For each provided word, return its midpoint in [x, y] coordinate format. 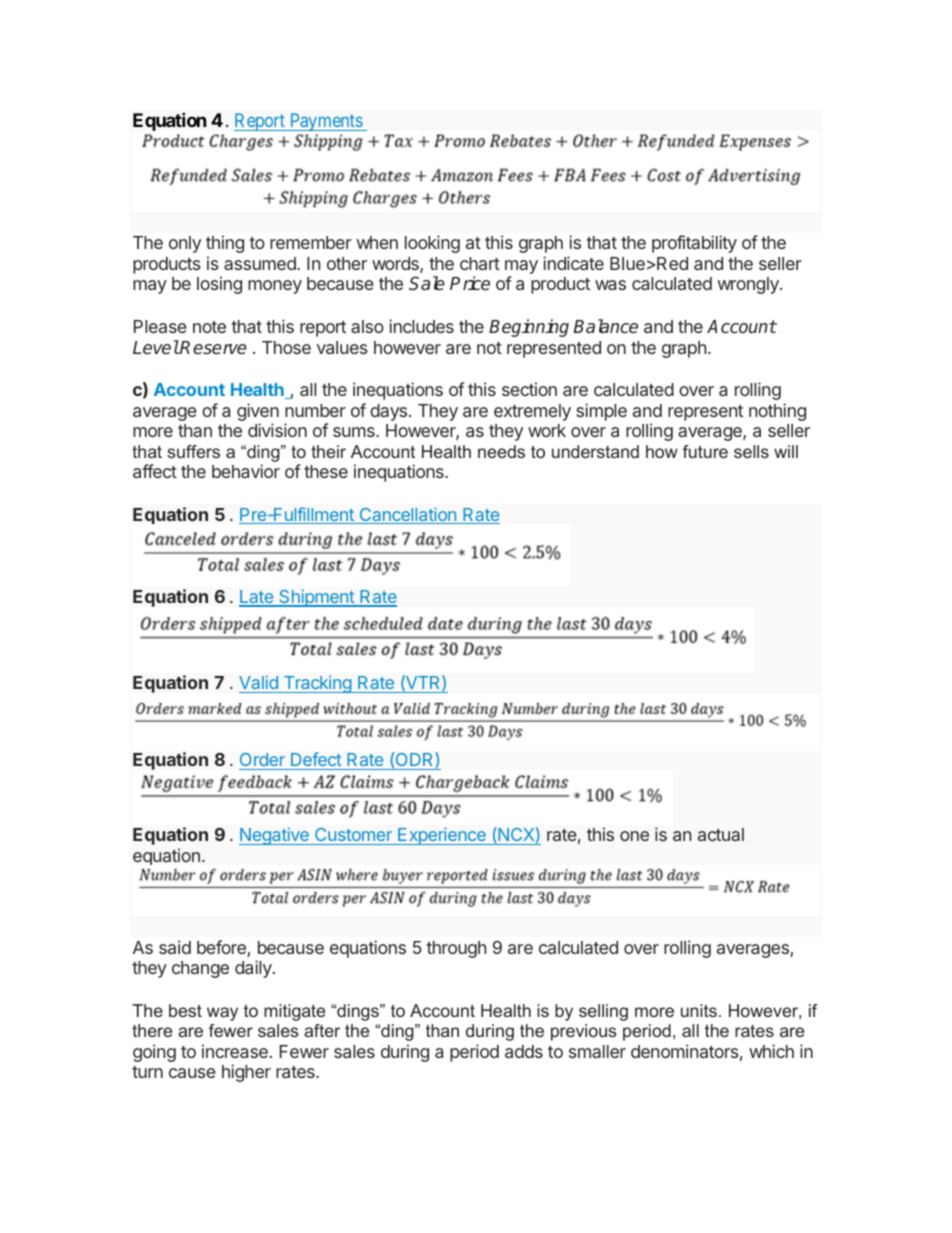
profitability [694, 244]
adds [524, 1051]
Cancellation [407, 515]
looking [432, 244]
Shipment [316, 598]
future [705, 451]
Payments [325, 122]
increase [235, 1051]
